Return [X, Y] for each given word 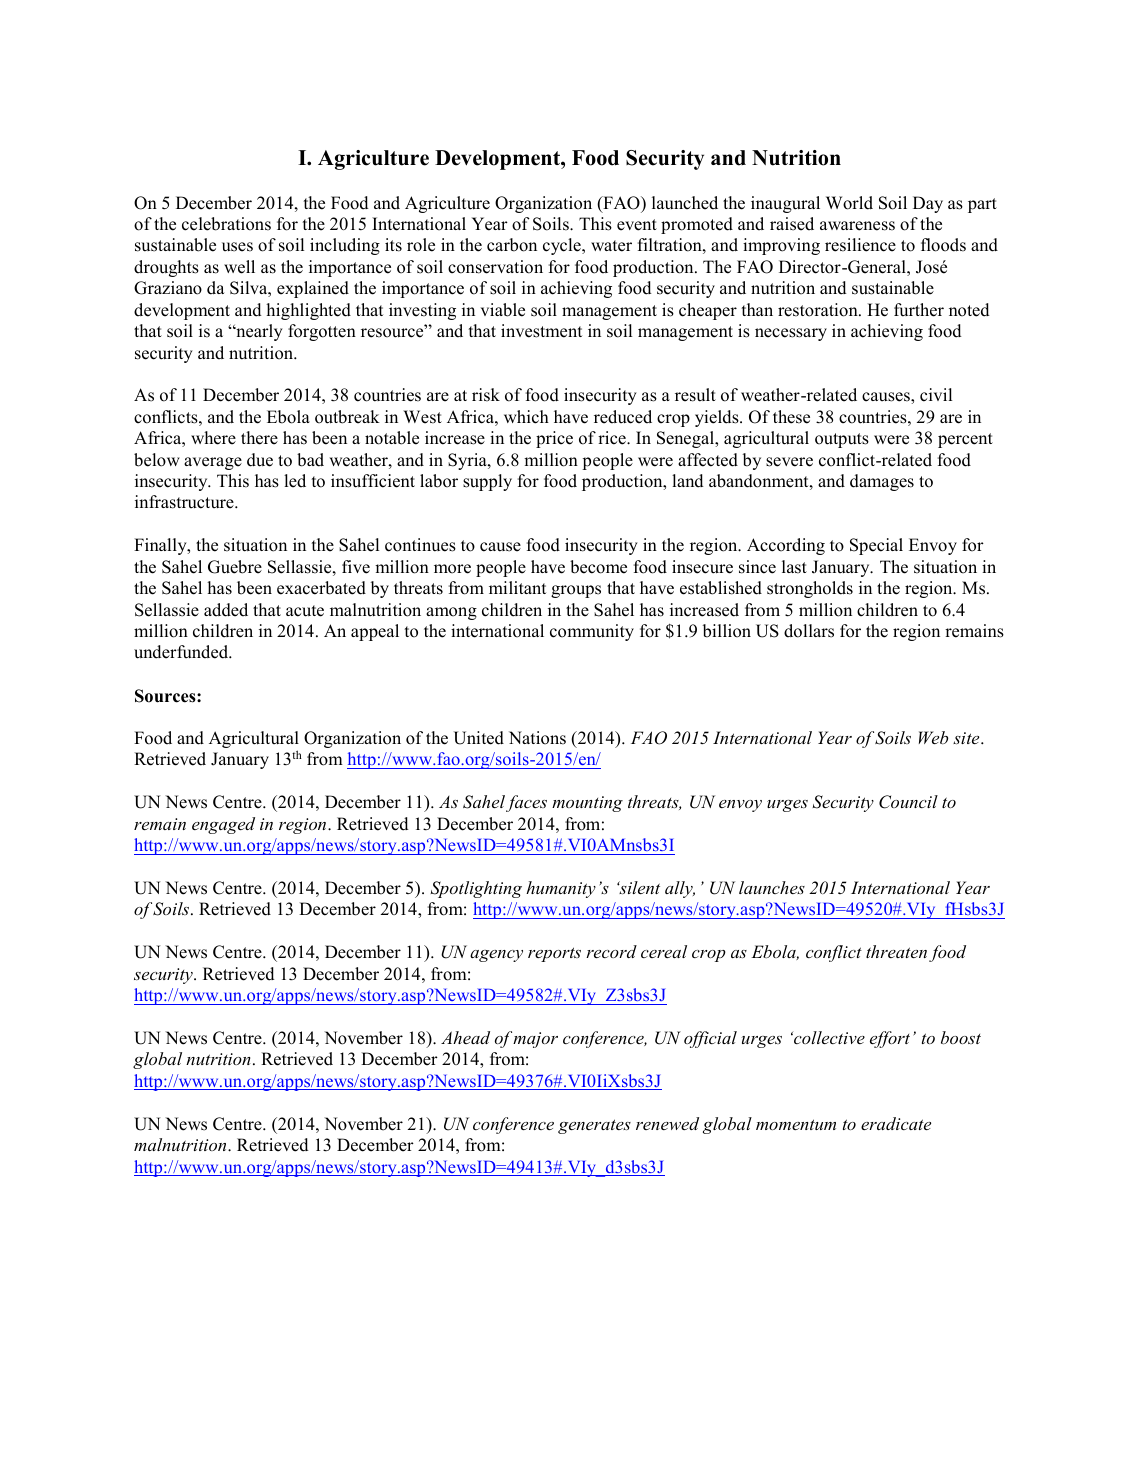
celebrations [226, 224]
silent [638, 887]
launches [772, 887]
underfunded [182, 652]
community [592, 632]
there [259, 438]
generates [594, 1126]
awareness [857, 226]
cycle [563, 246]
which [526, 417]
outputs [842, 440]
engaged [223, 825]
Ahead [465, 1037]
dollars [809, 631]
